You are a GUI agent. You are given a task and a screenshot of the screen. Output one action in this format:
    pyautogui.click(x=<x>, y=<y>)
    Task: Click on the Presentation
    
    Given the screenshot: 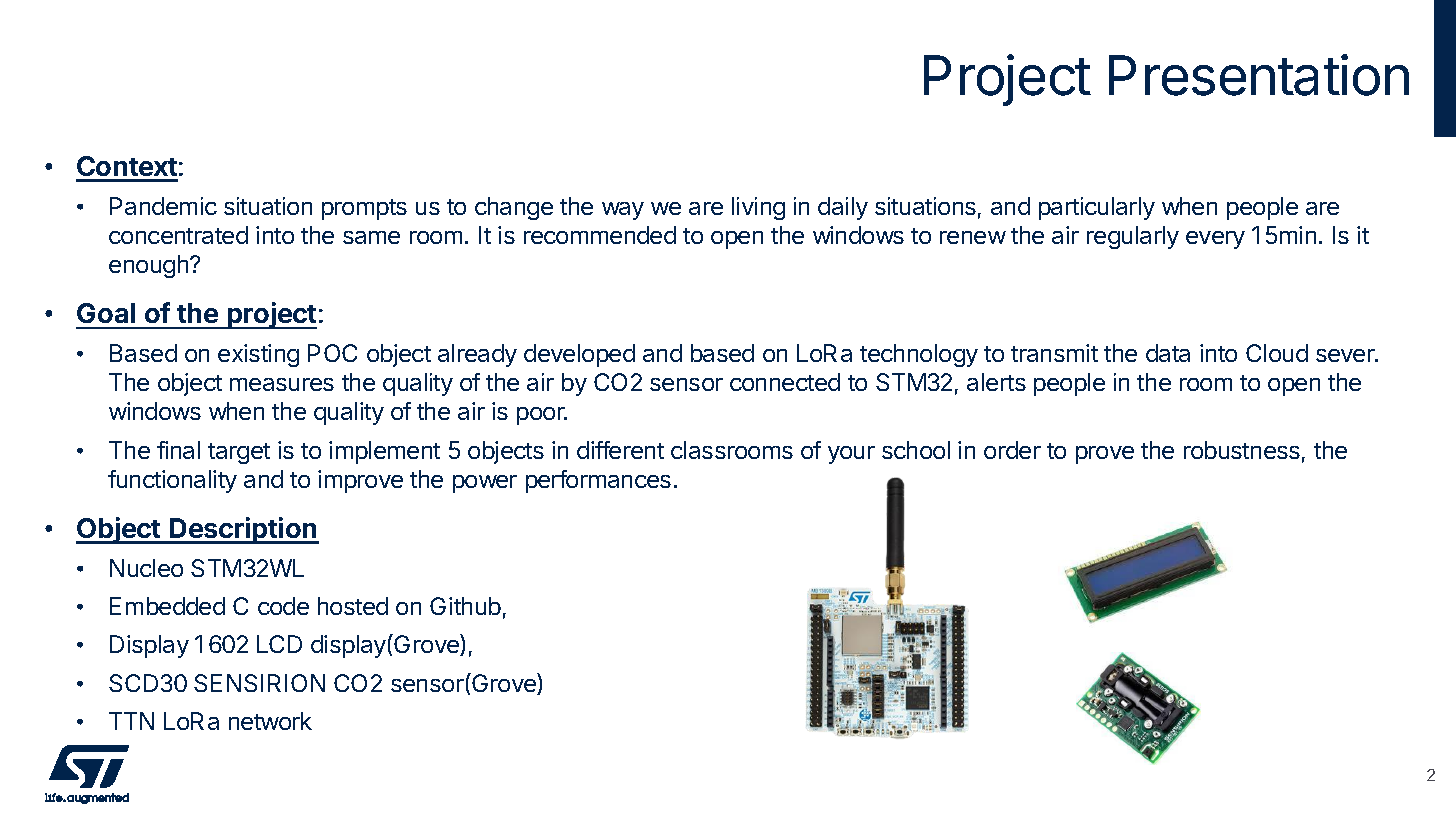 What is the action you would take?
    pyautogui.click(x=1259, y=75)
